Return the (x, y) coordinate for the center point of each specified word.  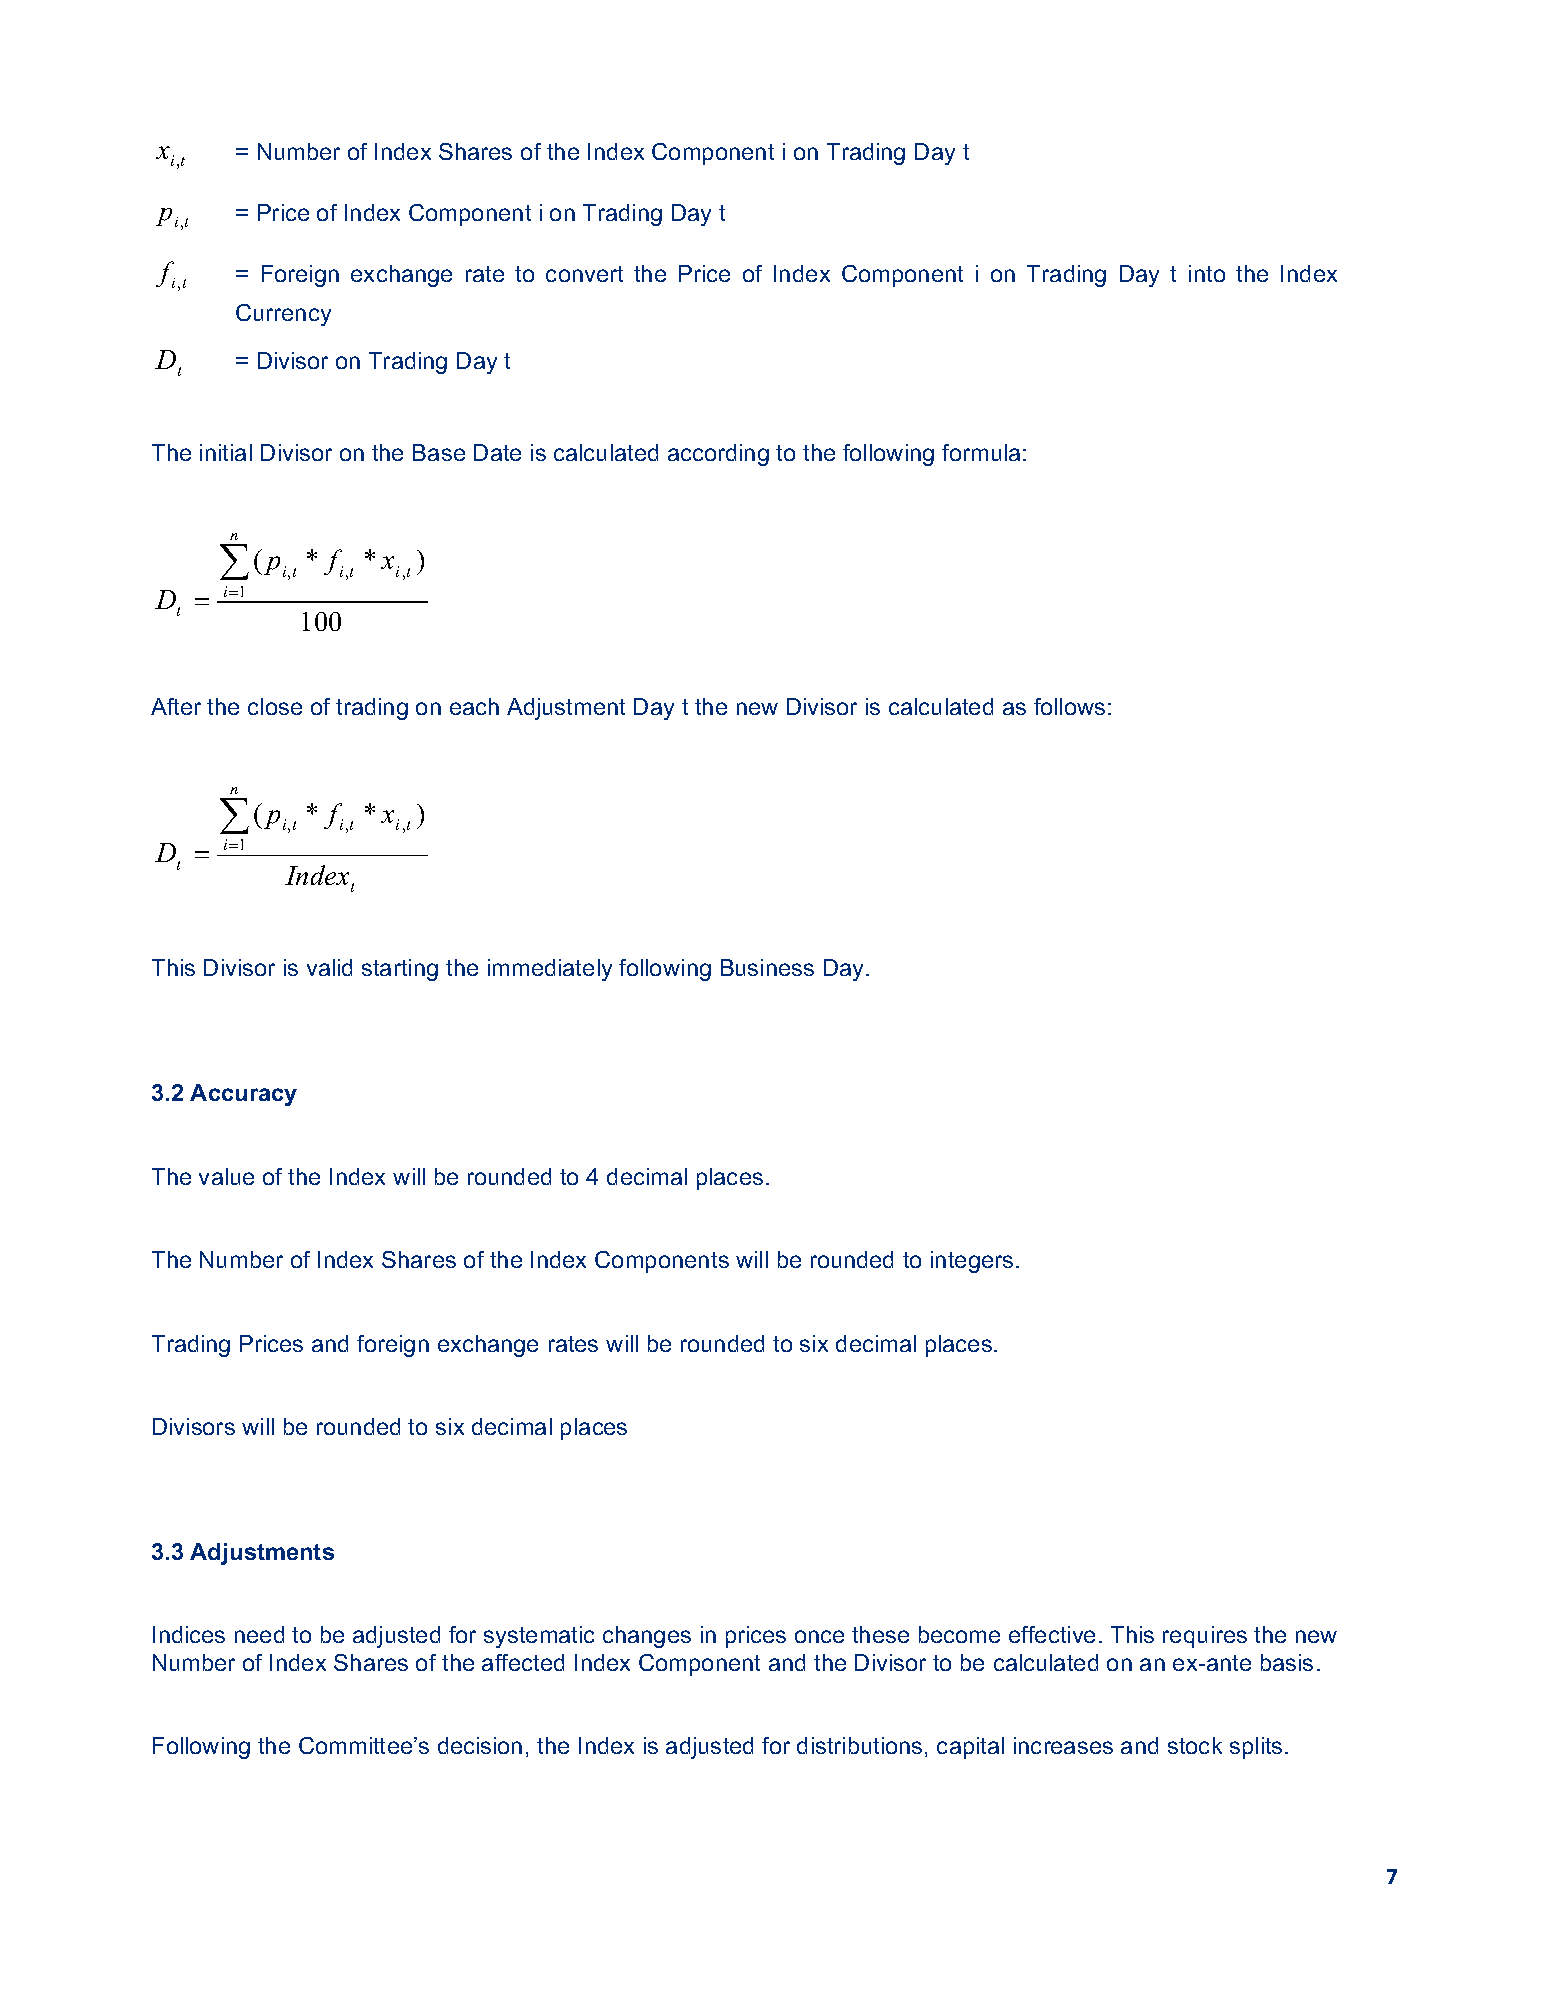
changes (647, 1637)
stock (1195, 1745)
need (259, 1634)
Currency (283, 315)
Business (767, 967)
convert (584, 274)
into (1207, 273)
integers (972, 1262)
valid (329, 967)
